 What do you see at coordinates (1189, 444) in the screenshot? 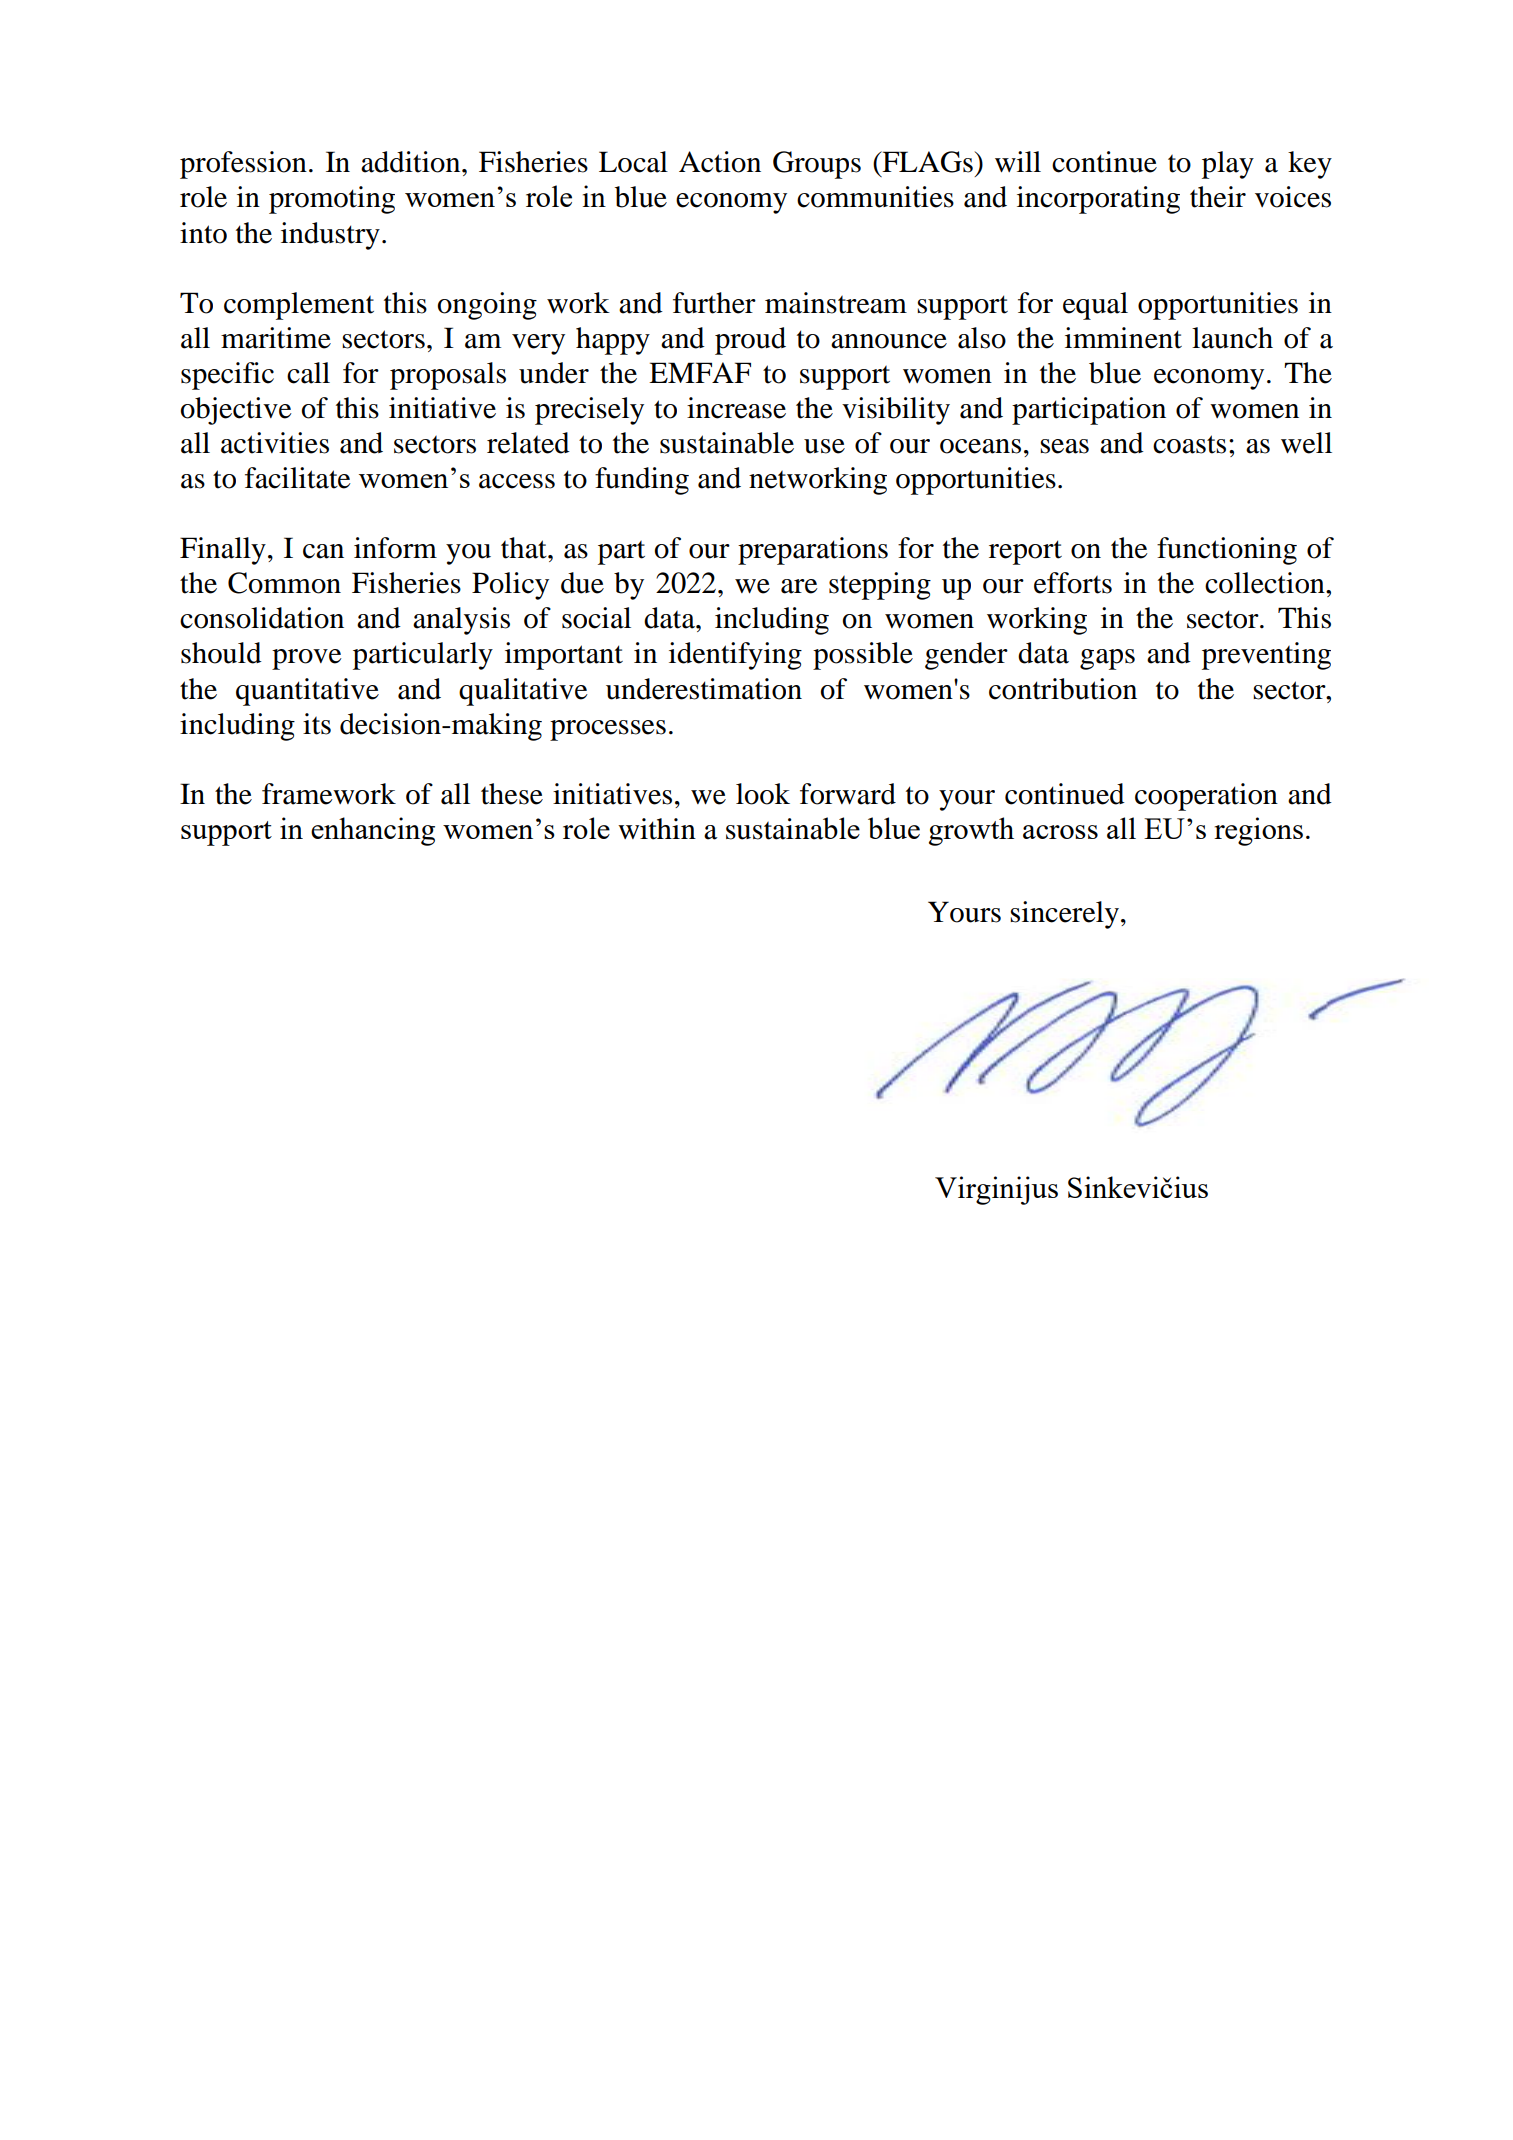
I see `coasts` at bounding box center [1189, 444].
